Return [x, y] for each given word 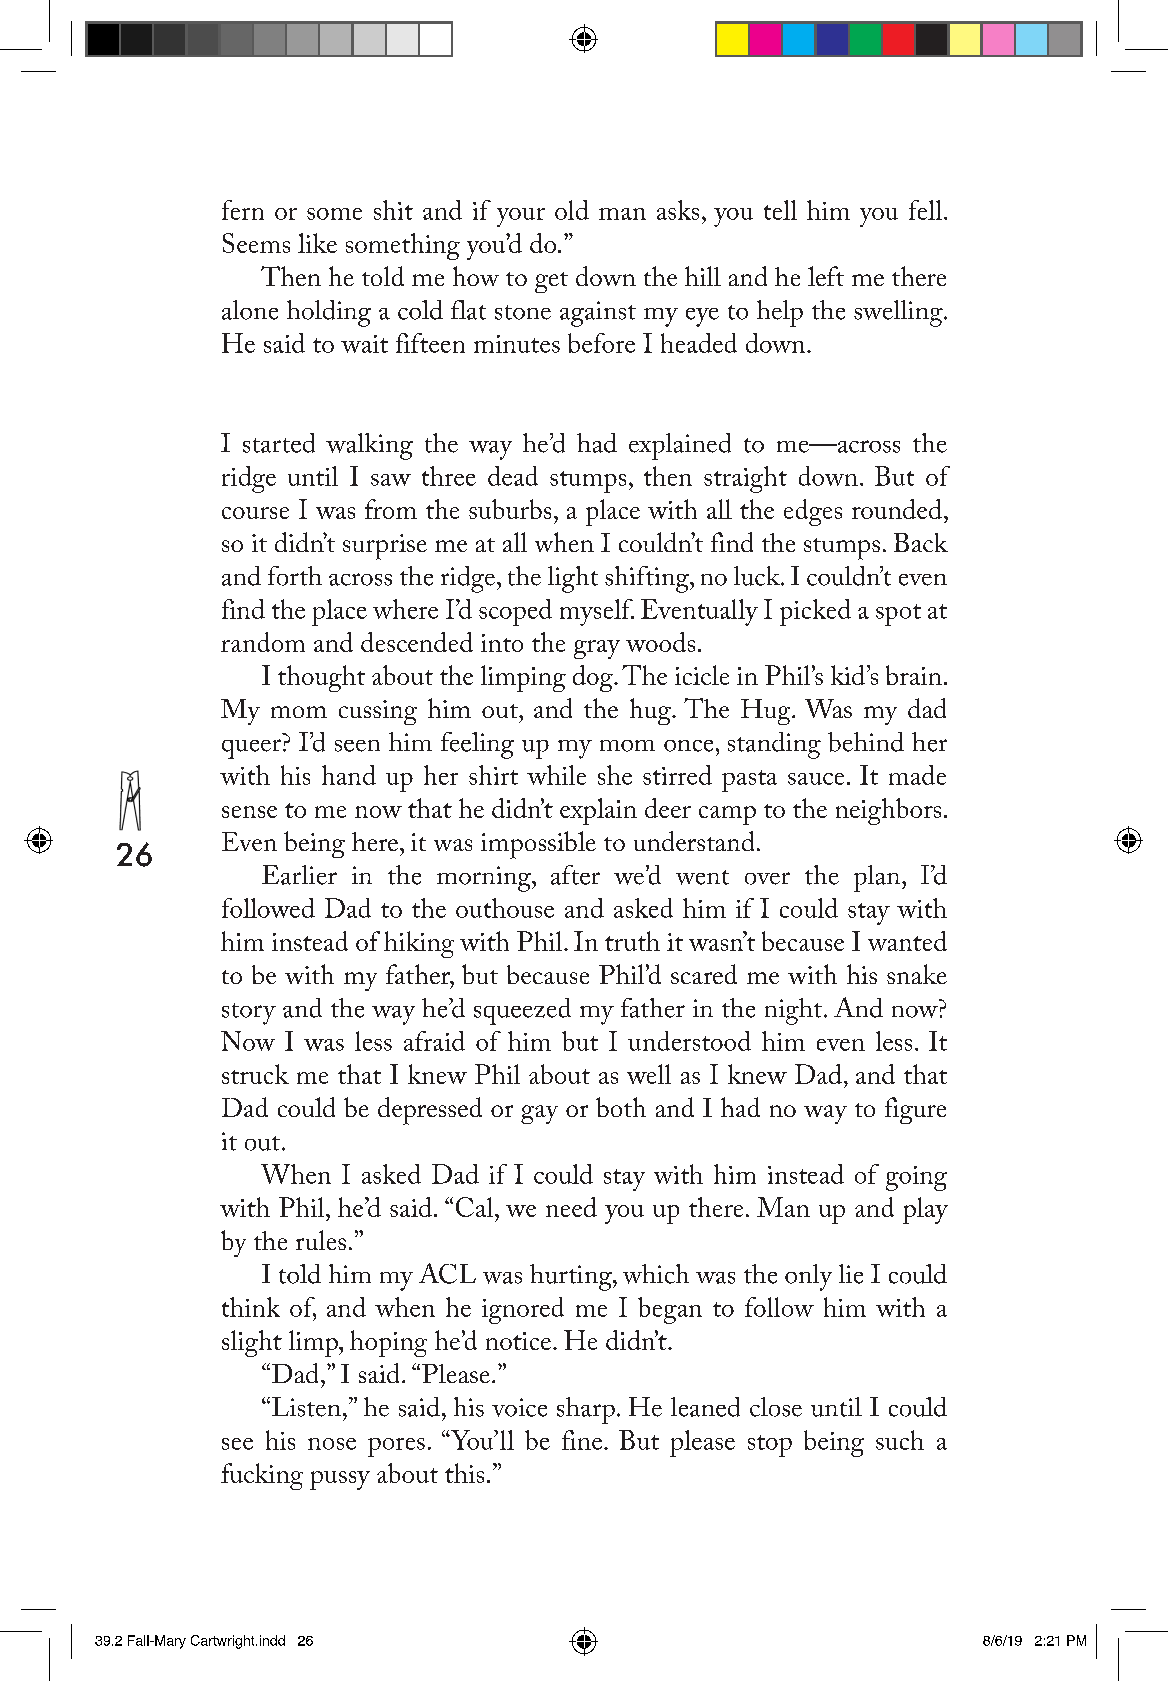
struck [255, 1074]
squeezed [522, 1011]
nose [332, 1444]
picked [815, 612]
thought [321, 678]
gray [597, 649]
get [551, 282]
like [317, 243]
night [793, 1011]
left [826, 276]
